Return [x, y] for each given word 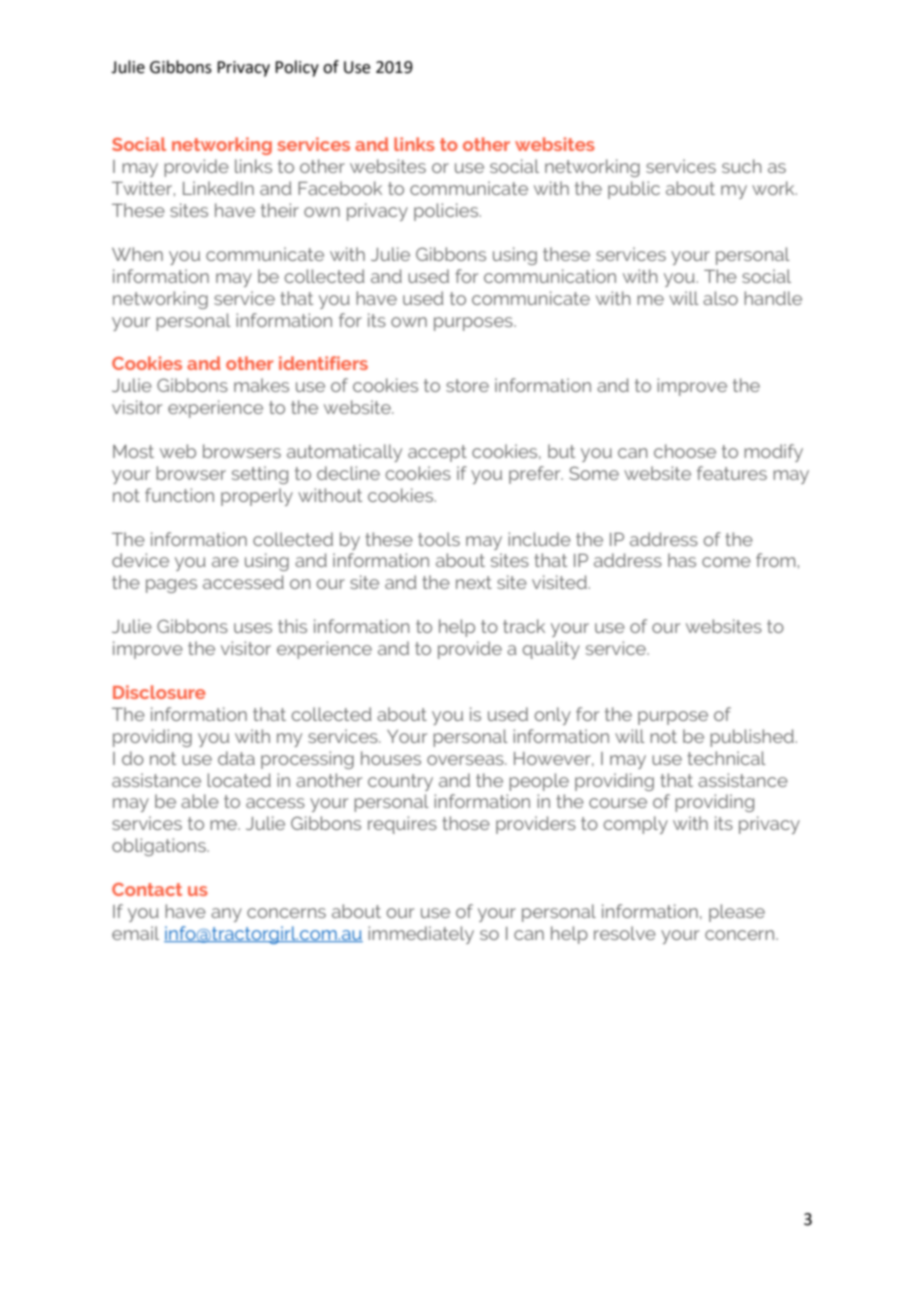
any [226, 915]
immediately [421, 935]
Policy [297, 68]
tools [439, 539]
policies [447, 212]
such [741, 166]
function [179, 495]
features [732, 473]
